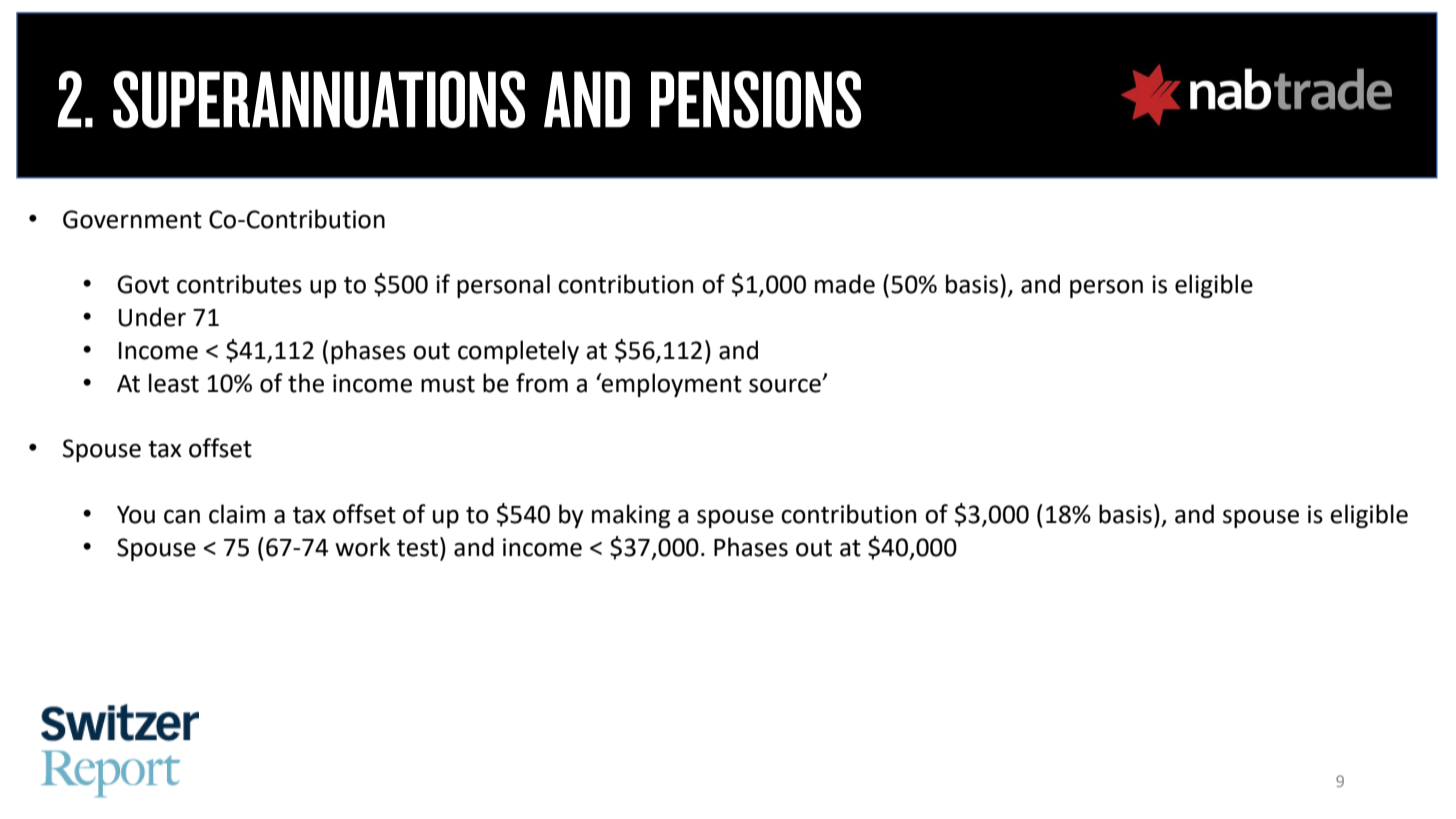  I want to click on making, so click(631, 516).
